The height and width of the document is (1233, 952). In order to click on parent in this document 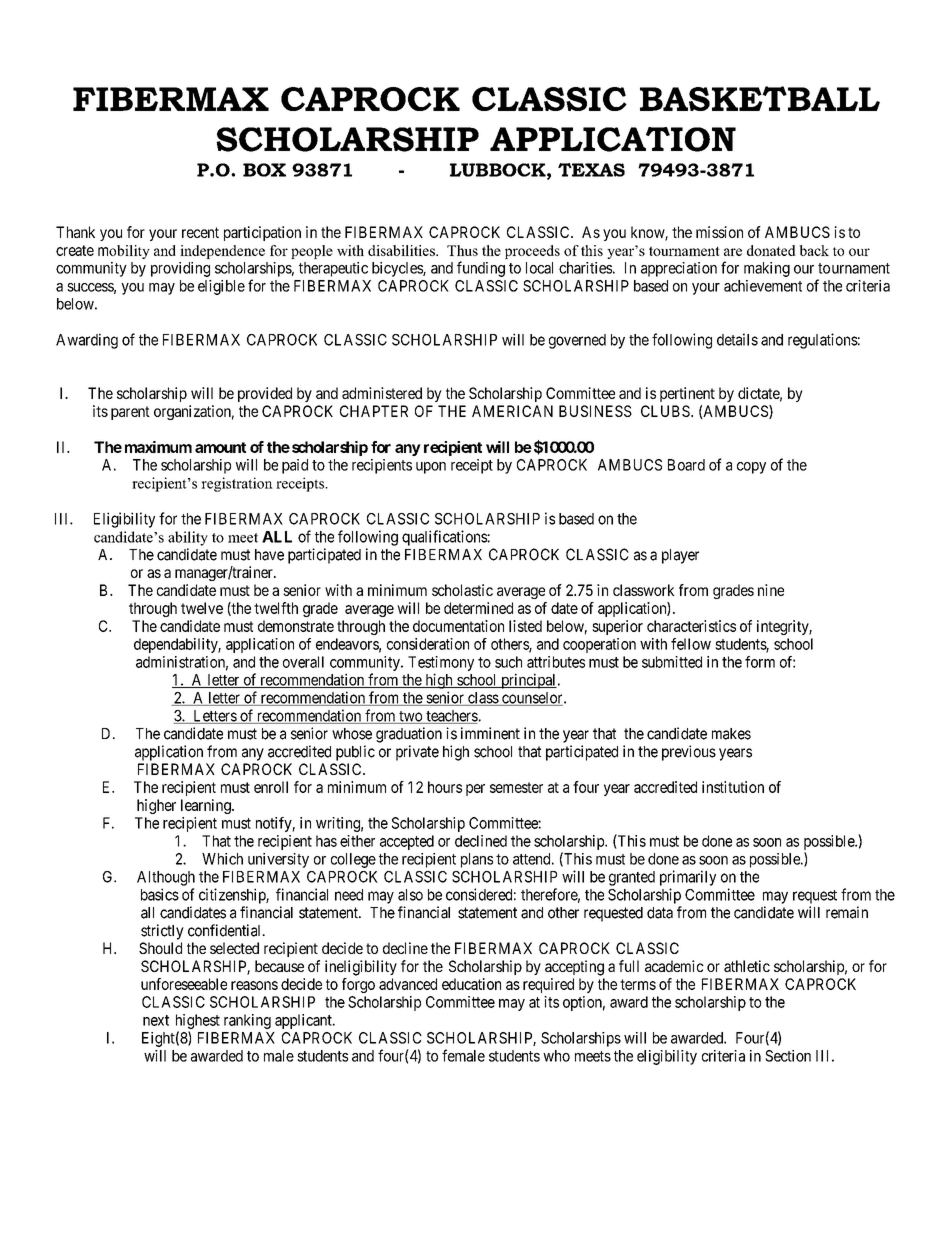, I will do `click(130, 413)`.
